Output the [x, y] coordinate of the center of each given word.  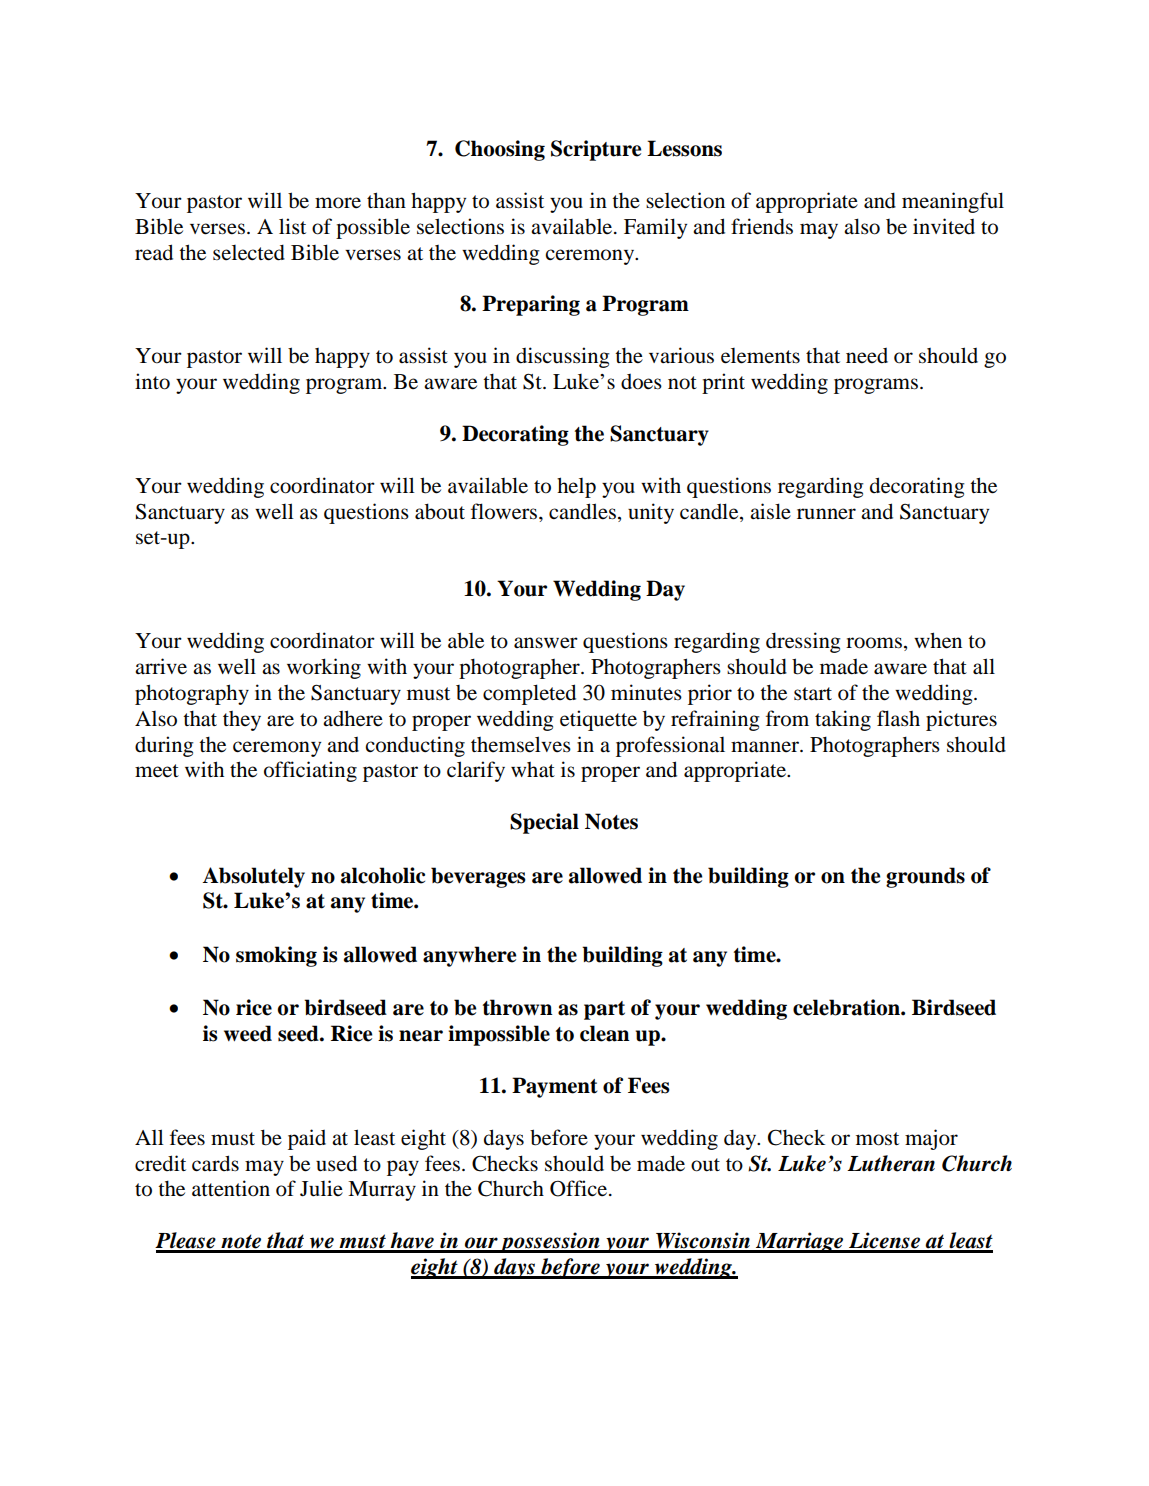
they [242, 721]
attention [231, 1188]
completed [529, 694]
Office [580, 1188]
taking [843, 720]
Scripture [596, 150]
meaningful [953, 202]
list [292, 226]
